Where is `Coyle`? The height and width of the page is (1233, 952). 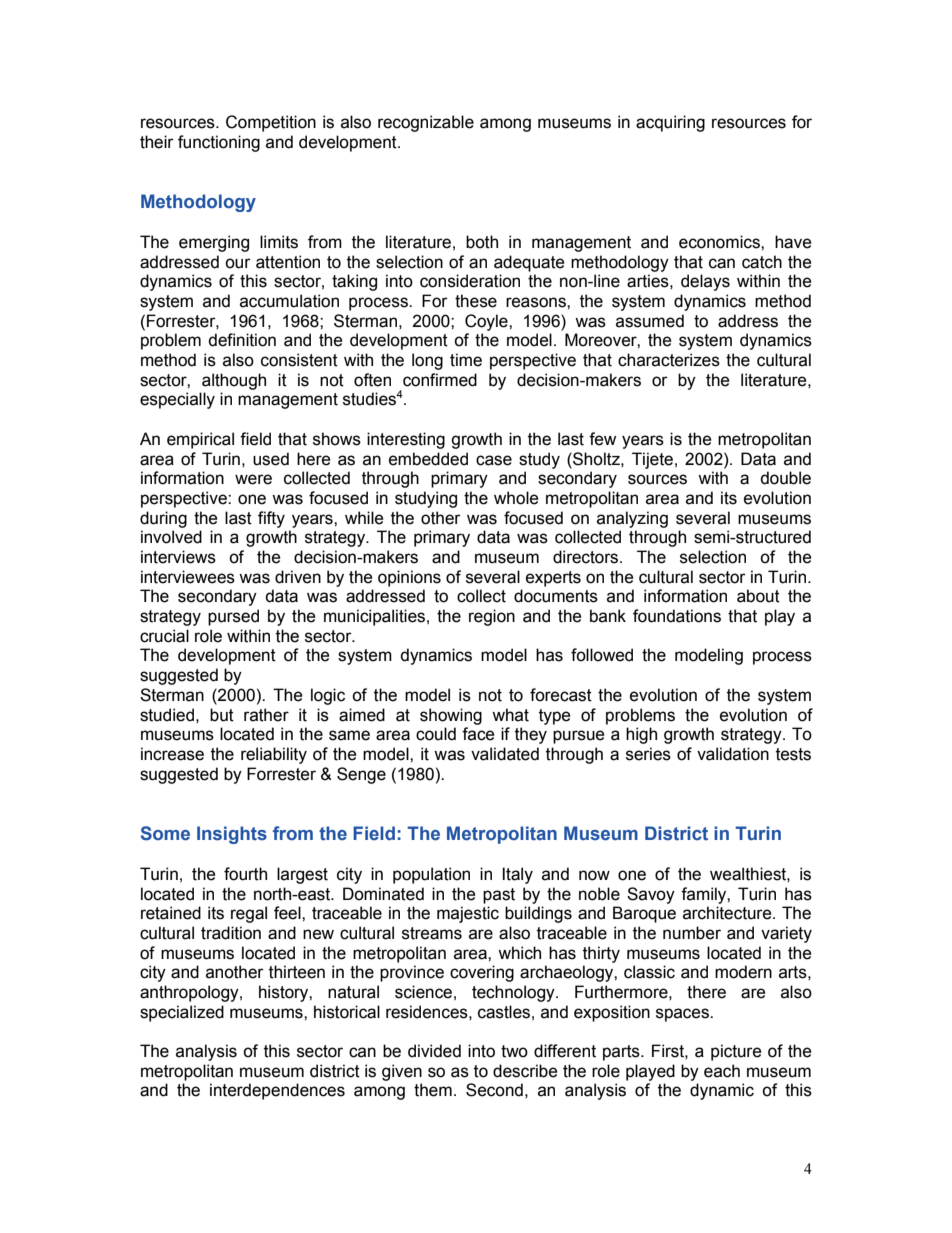 Coyle is located at coordinates (487, 322).
